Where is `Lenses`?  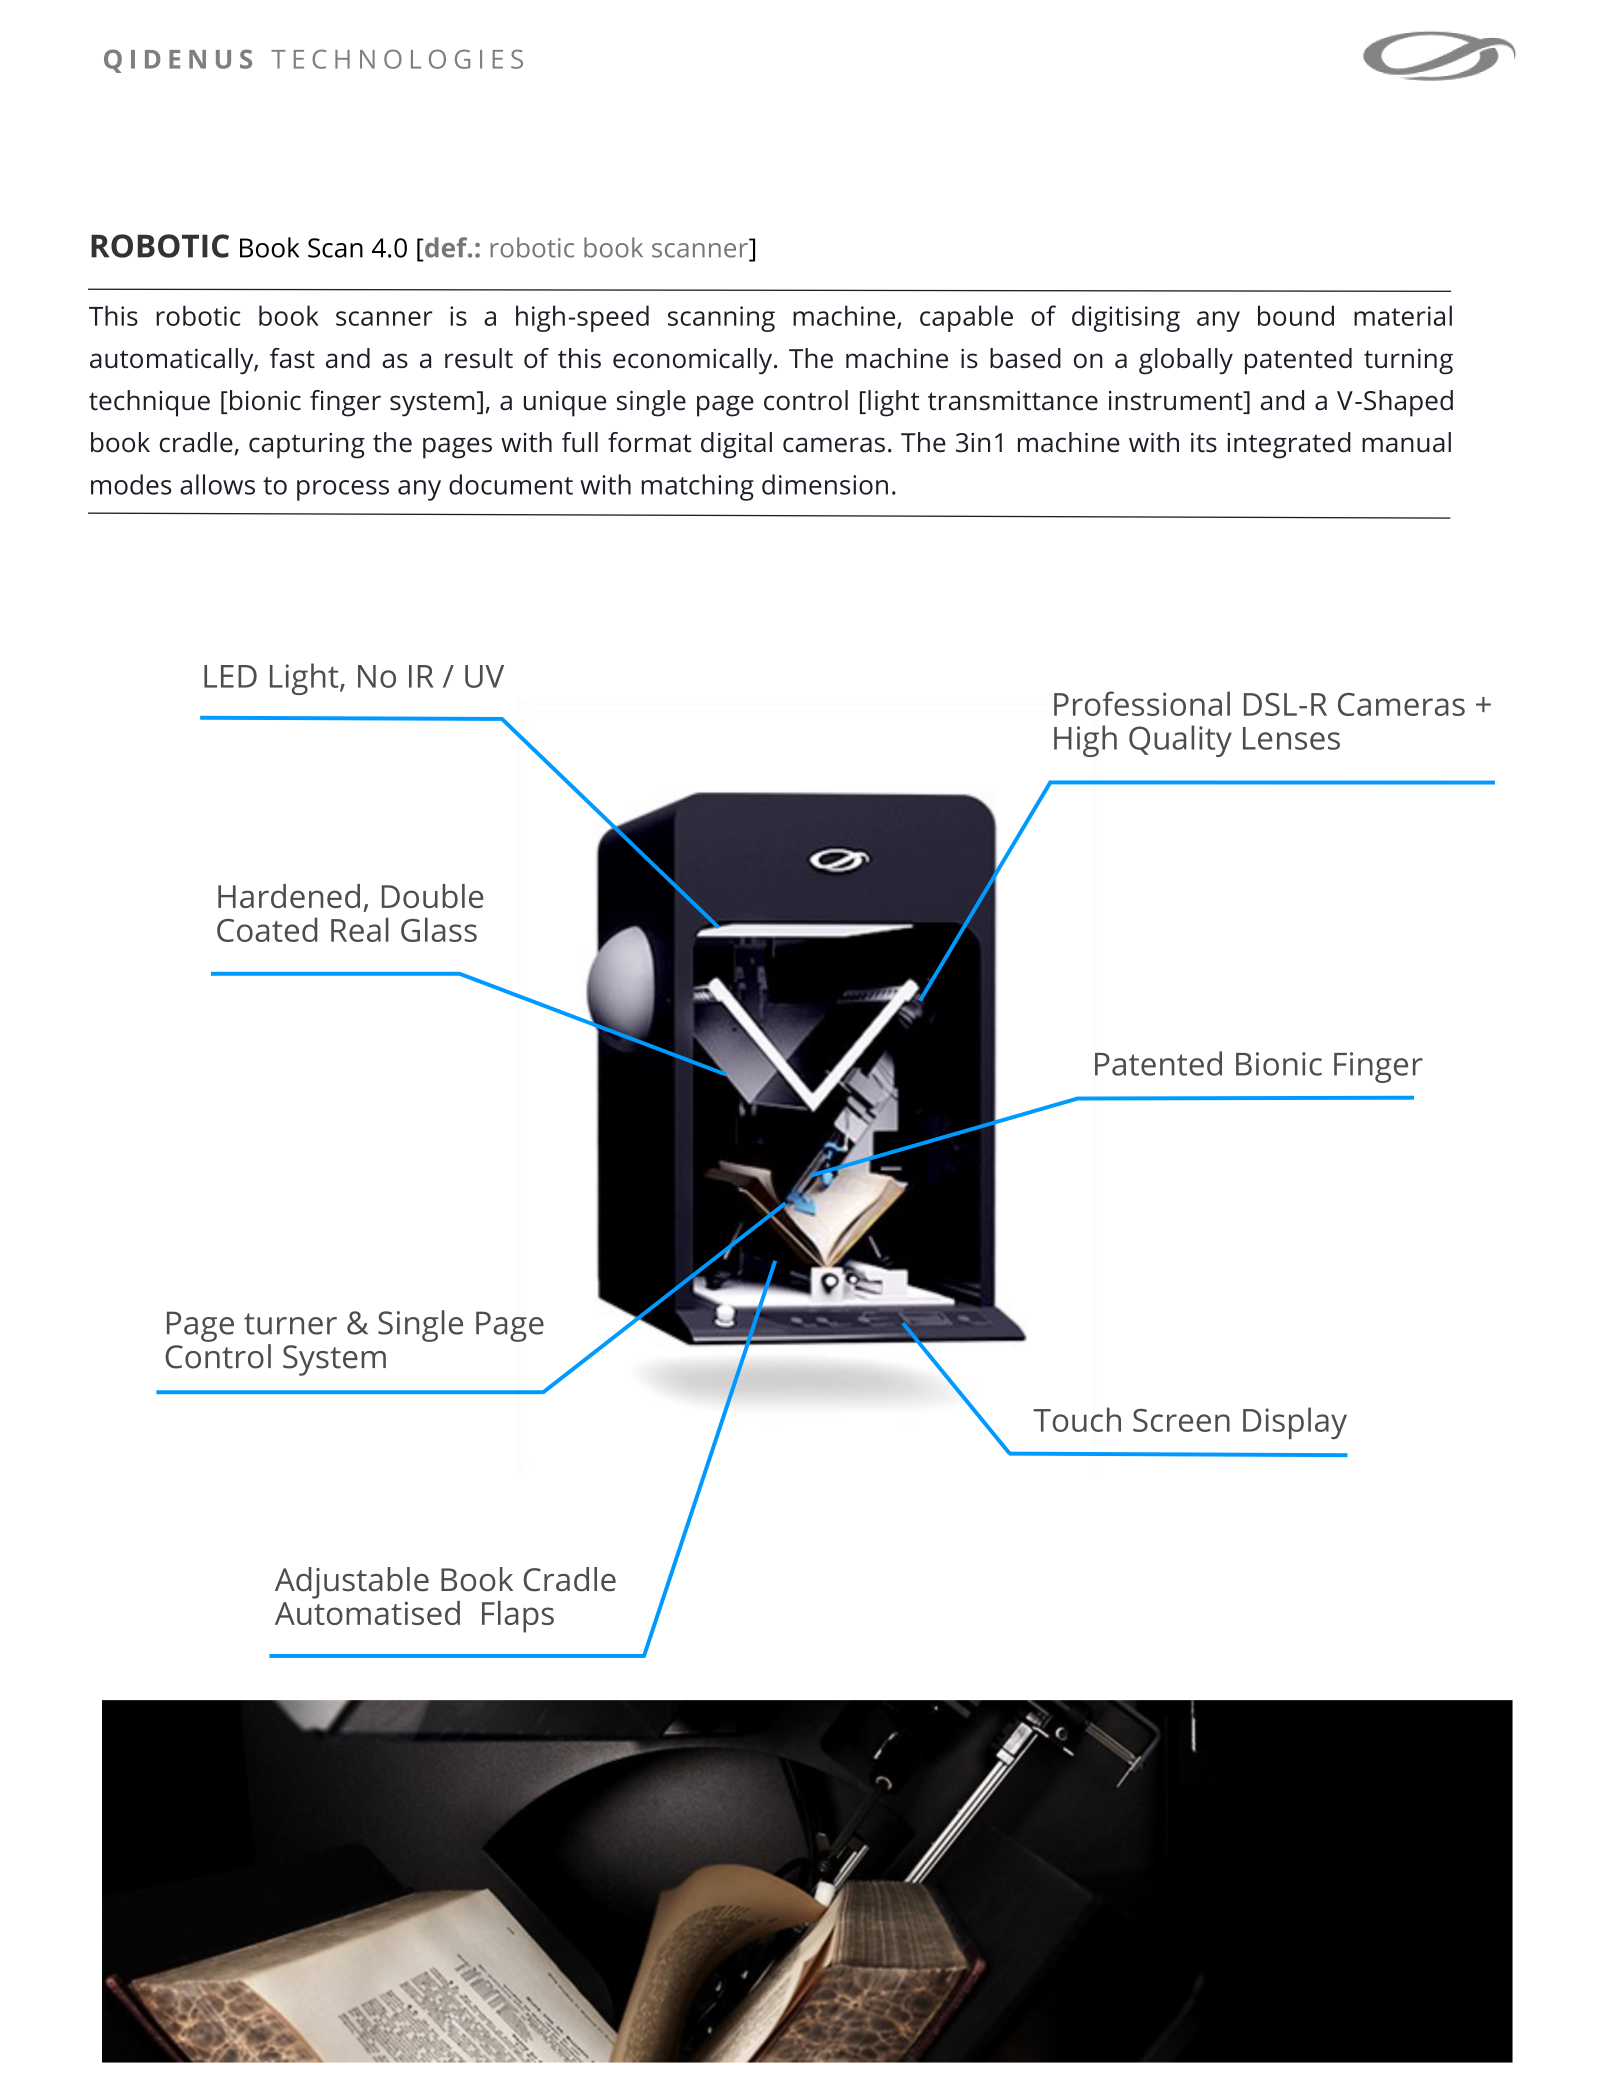
Lenses is located at coordinates (1291, 738).
